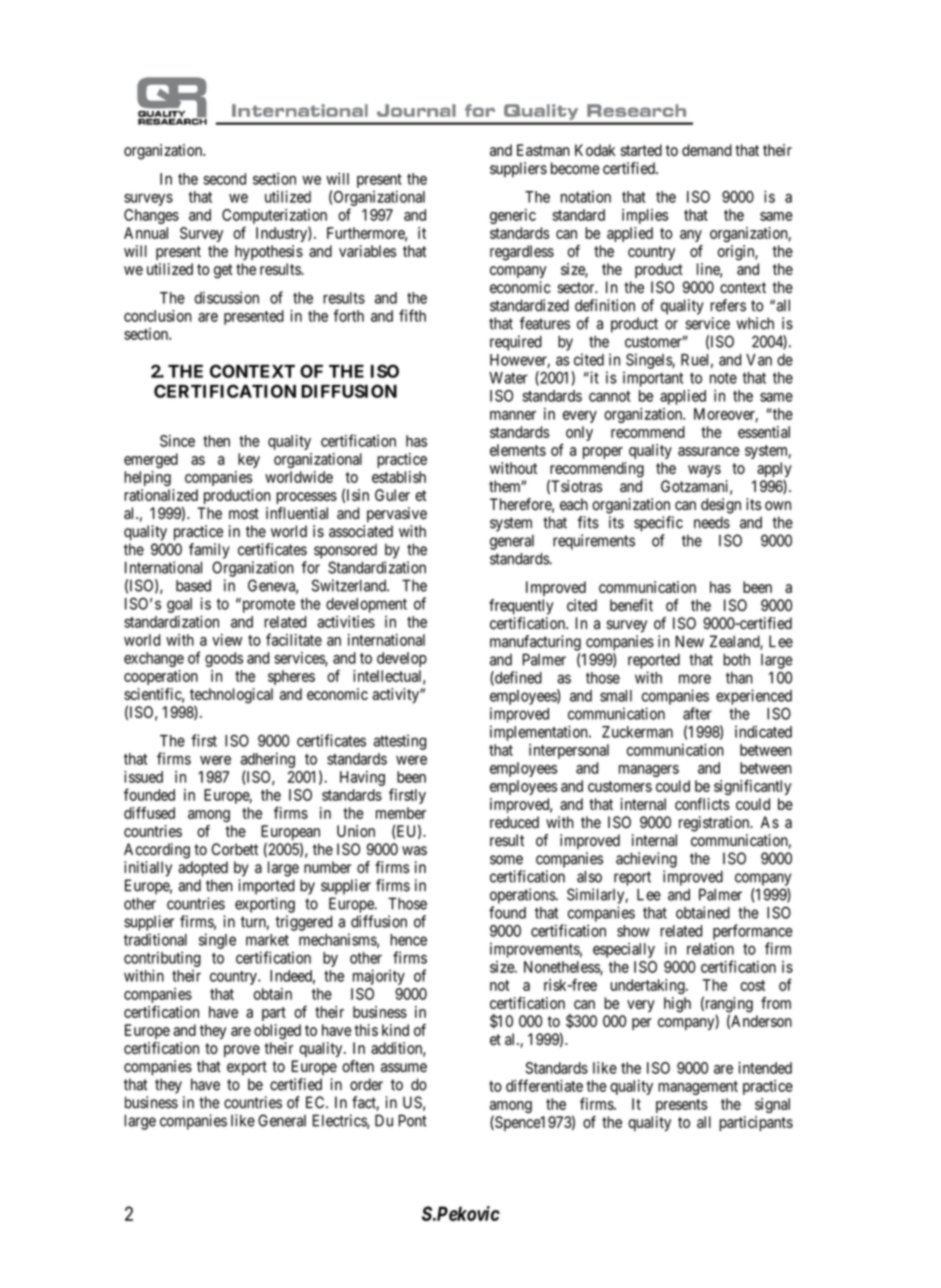 This screenshot has height=1288, width=941. I want to click on generic, so click(513, 216).
